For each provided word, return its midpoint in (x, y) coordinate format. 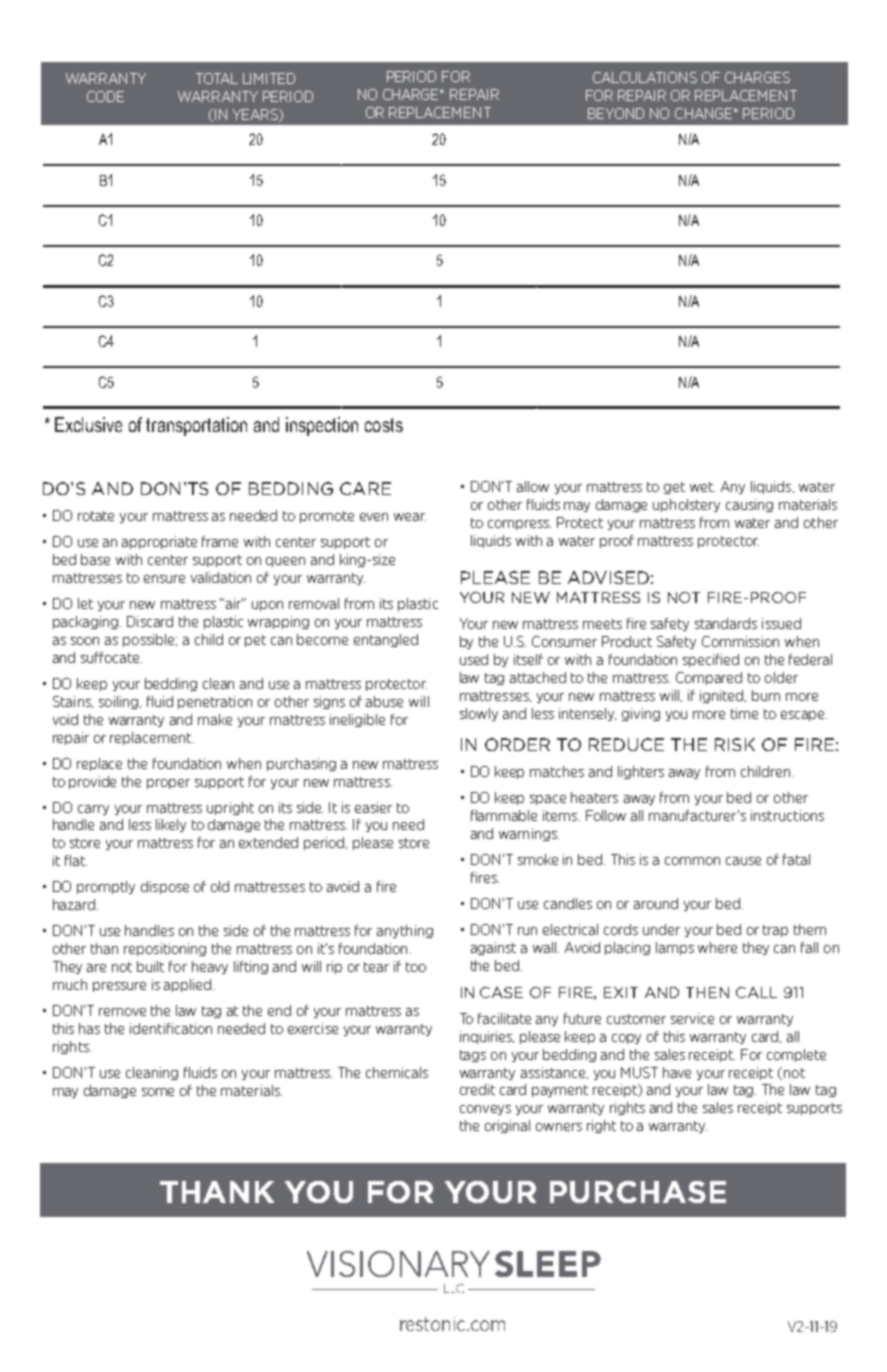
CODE (105, 96)
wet (702, 487)
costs (384, 425)
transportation (196, 426)
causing (749, 505)
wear (410, 517)
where (717, 947)
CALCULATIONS (645, 77)
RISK (735, 744)
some (158, 1092)
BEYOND (616, 113)
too (416, 967)
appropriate (159, 542)
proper (168, 784)
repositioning (165, 949)
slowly (479, 714)
